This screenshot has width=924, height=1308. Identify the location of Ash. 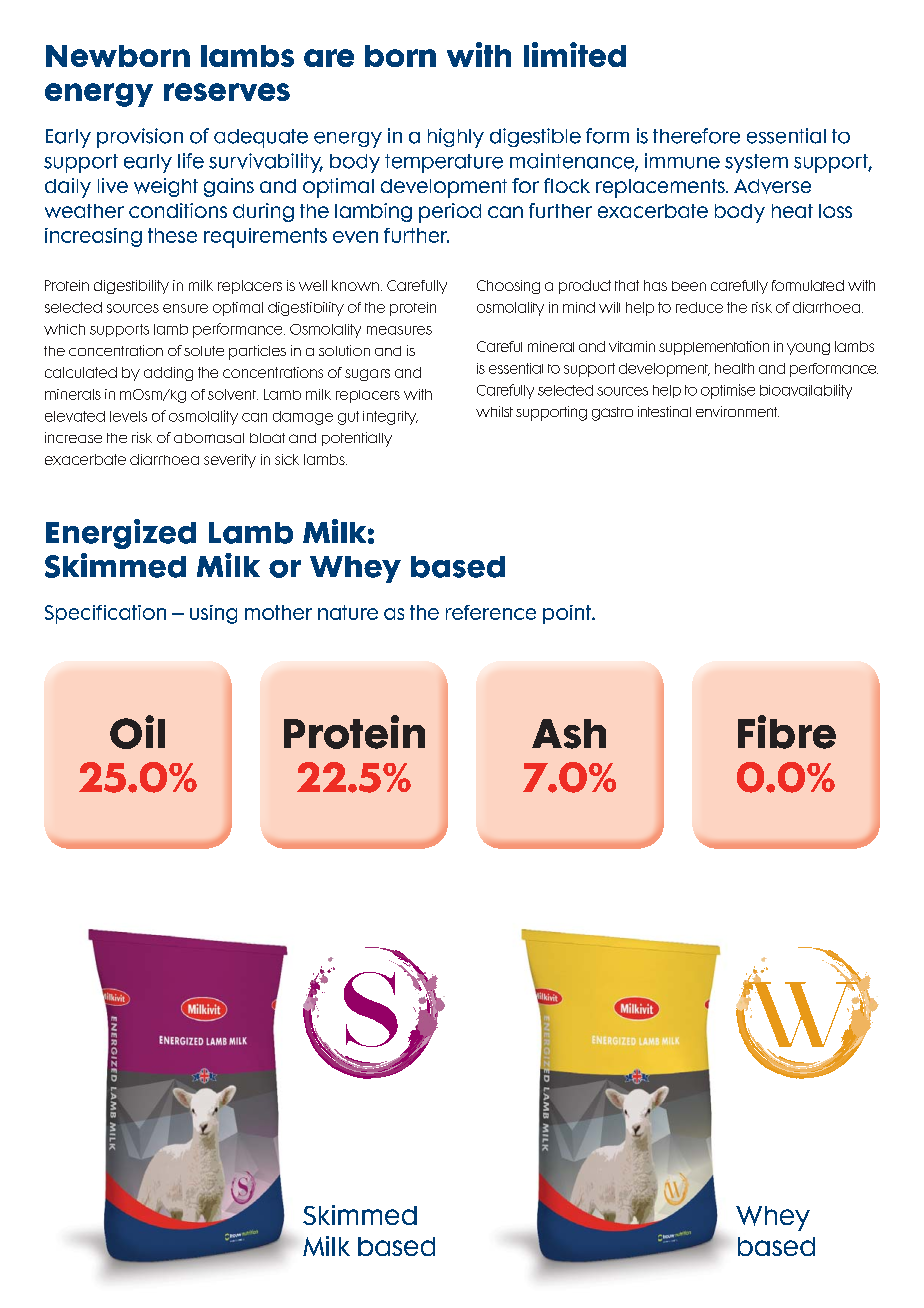
(569, 734).
